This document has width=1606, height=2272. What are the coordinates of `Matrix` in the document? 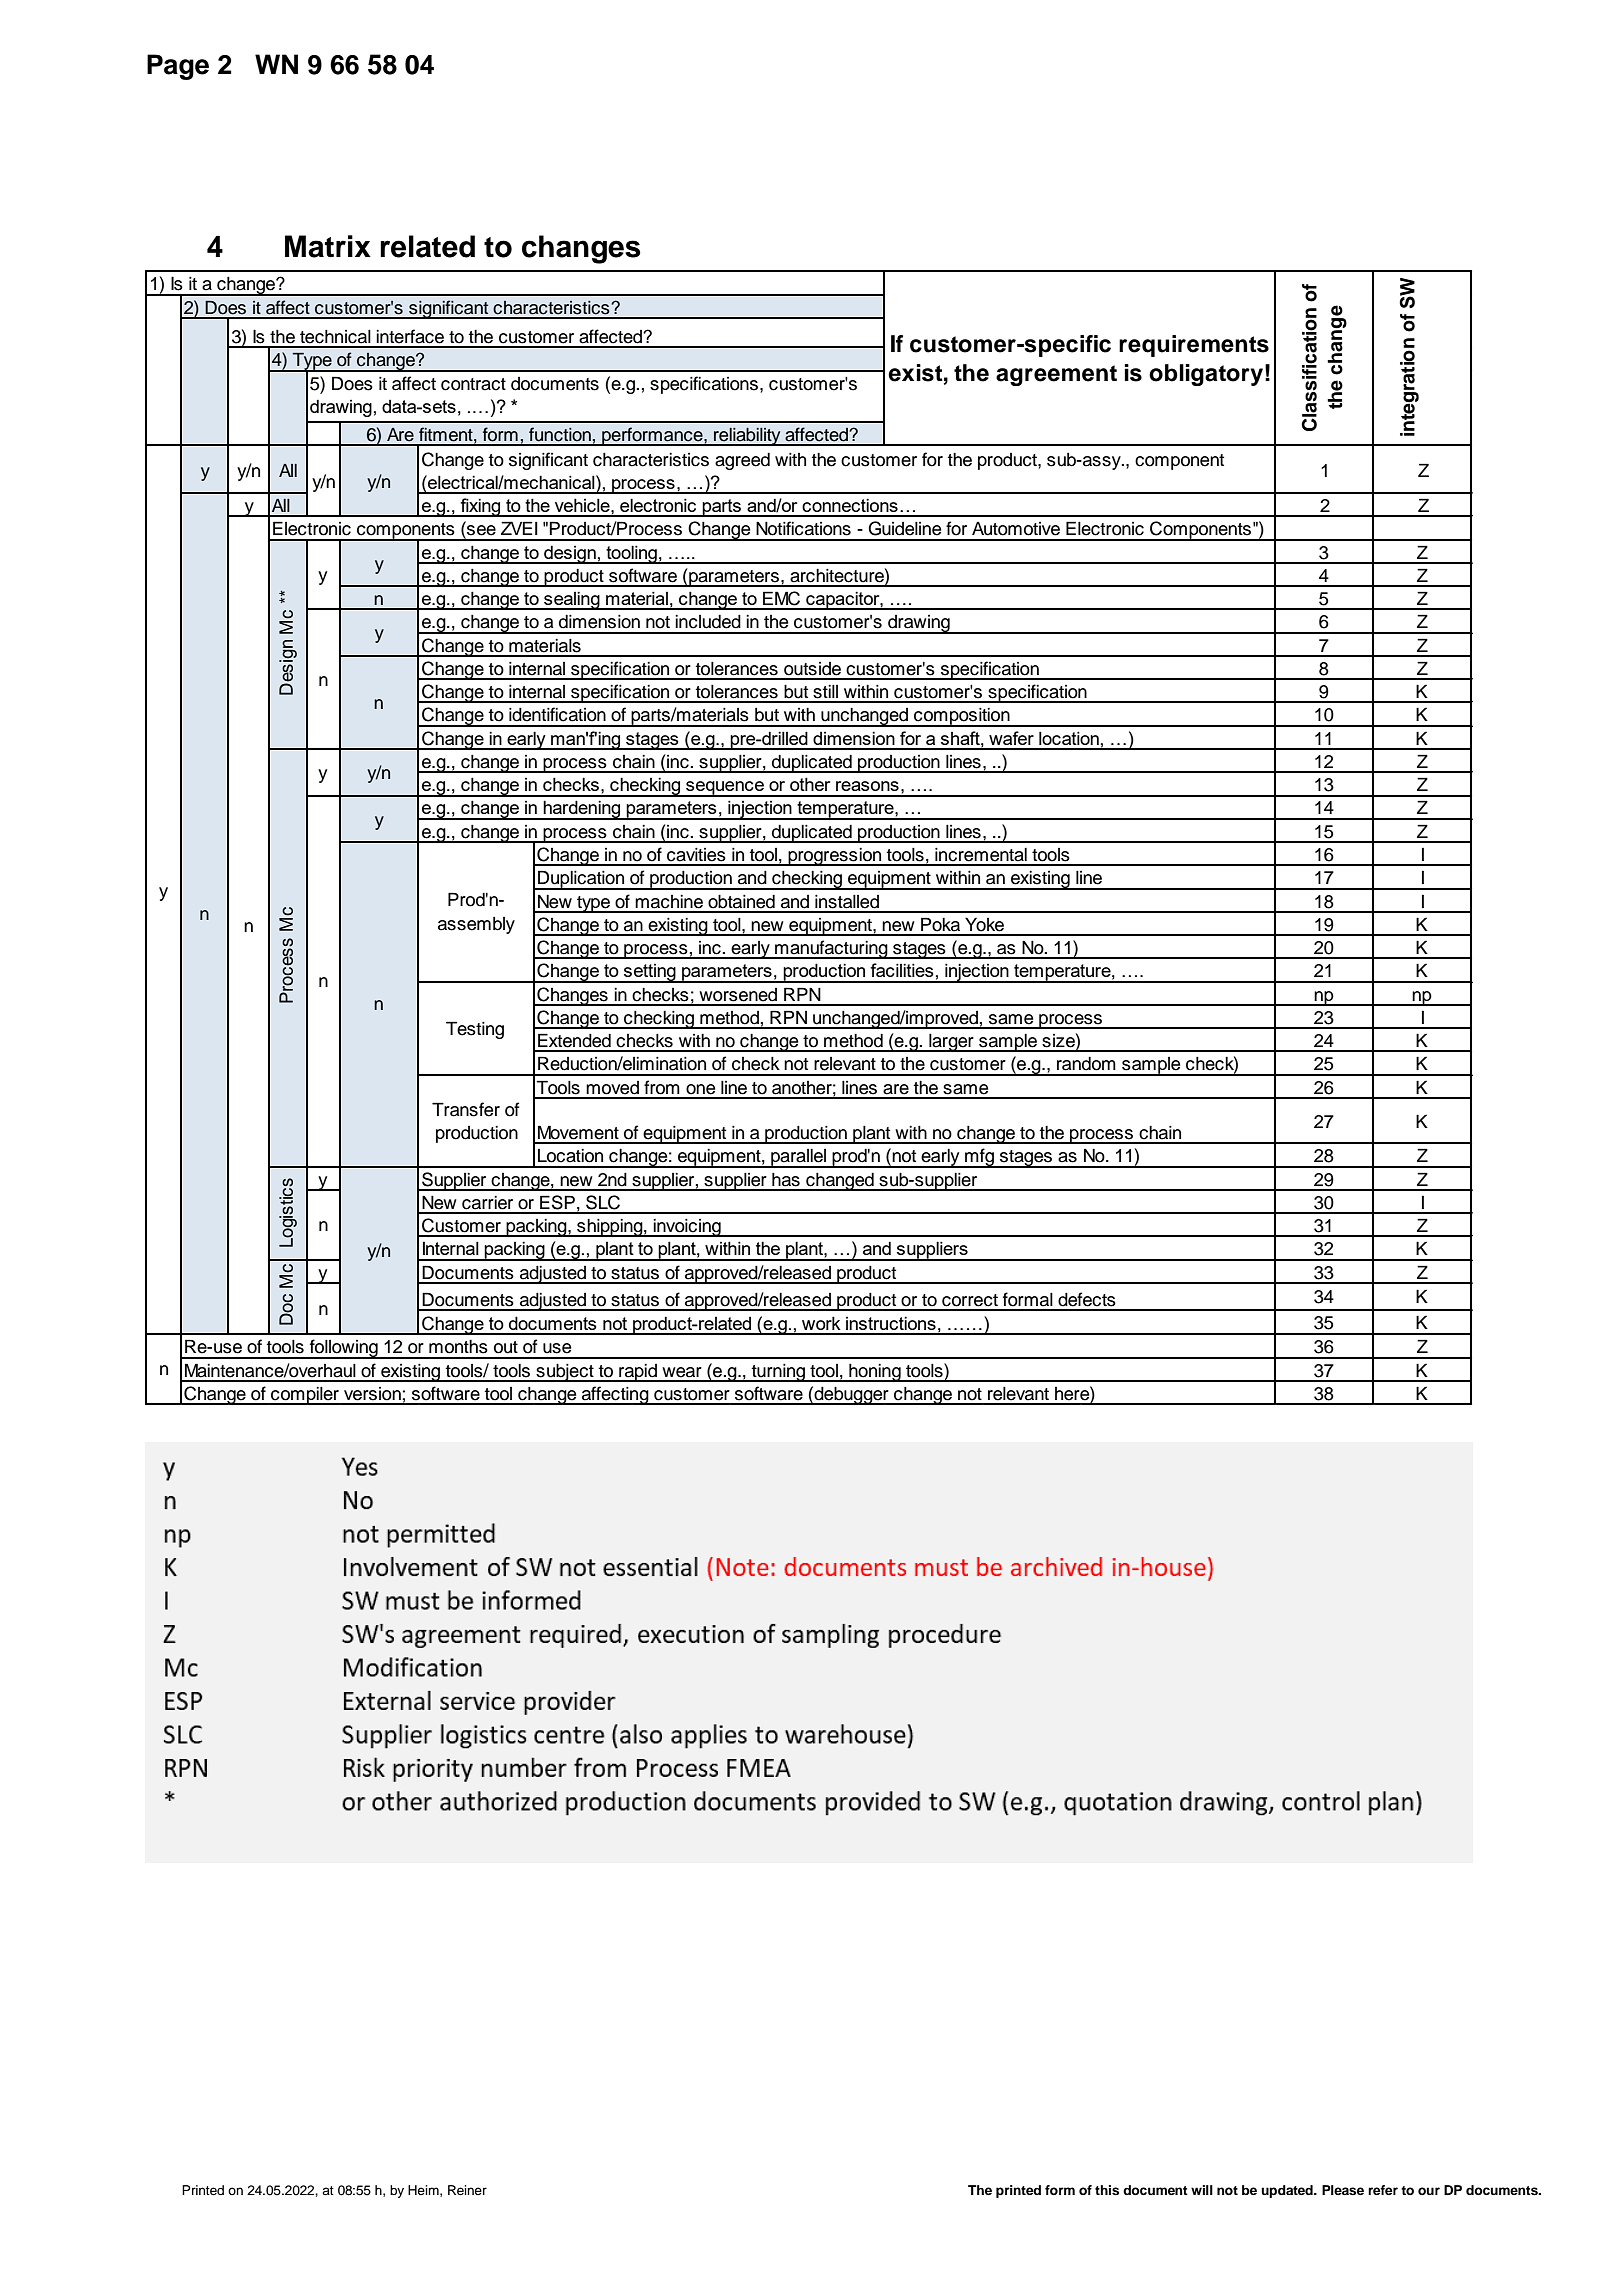 It's located at (328, 246).
